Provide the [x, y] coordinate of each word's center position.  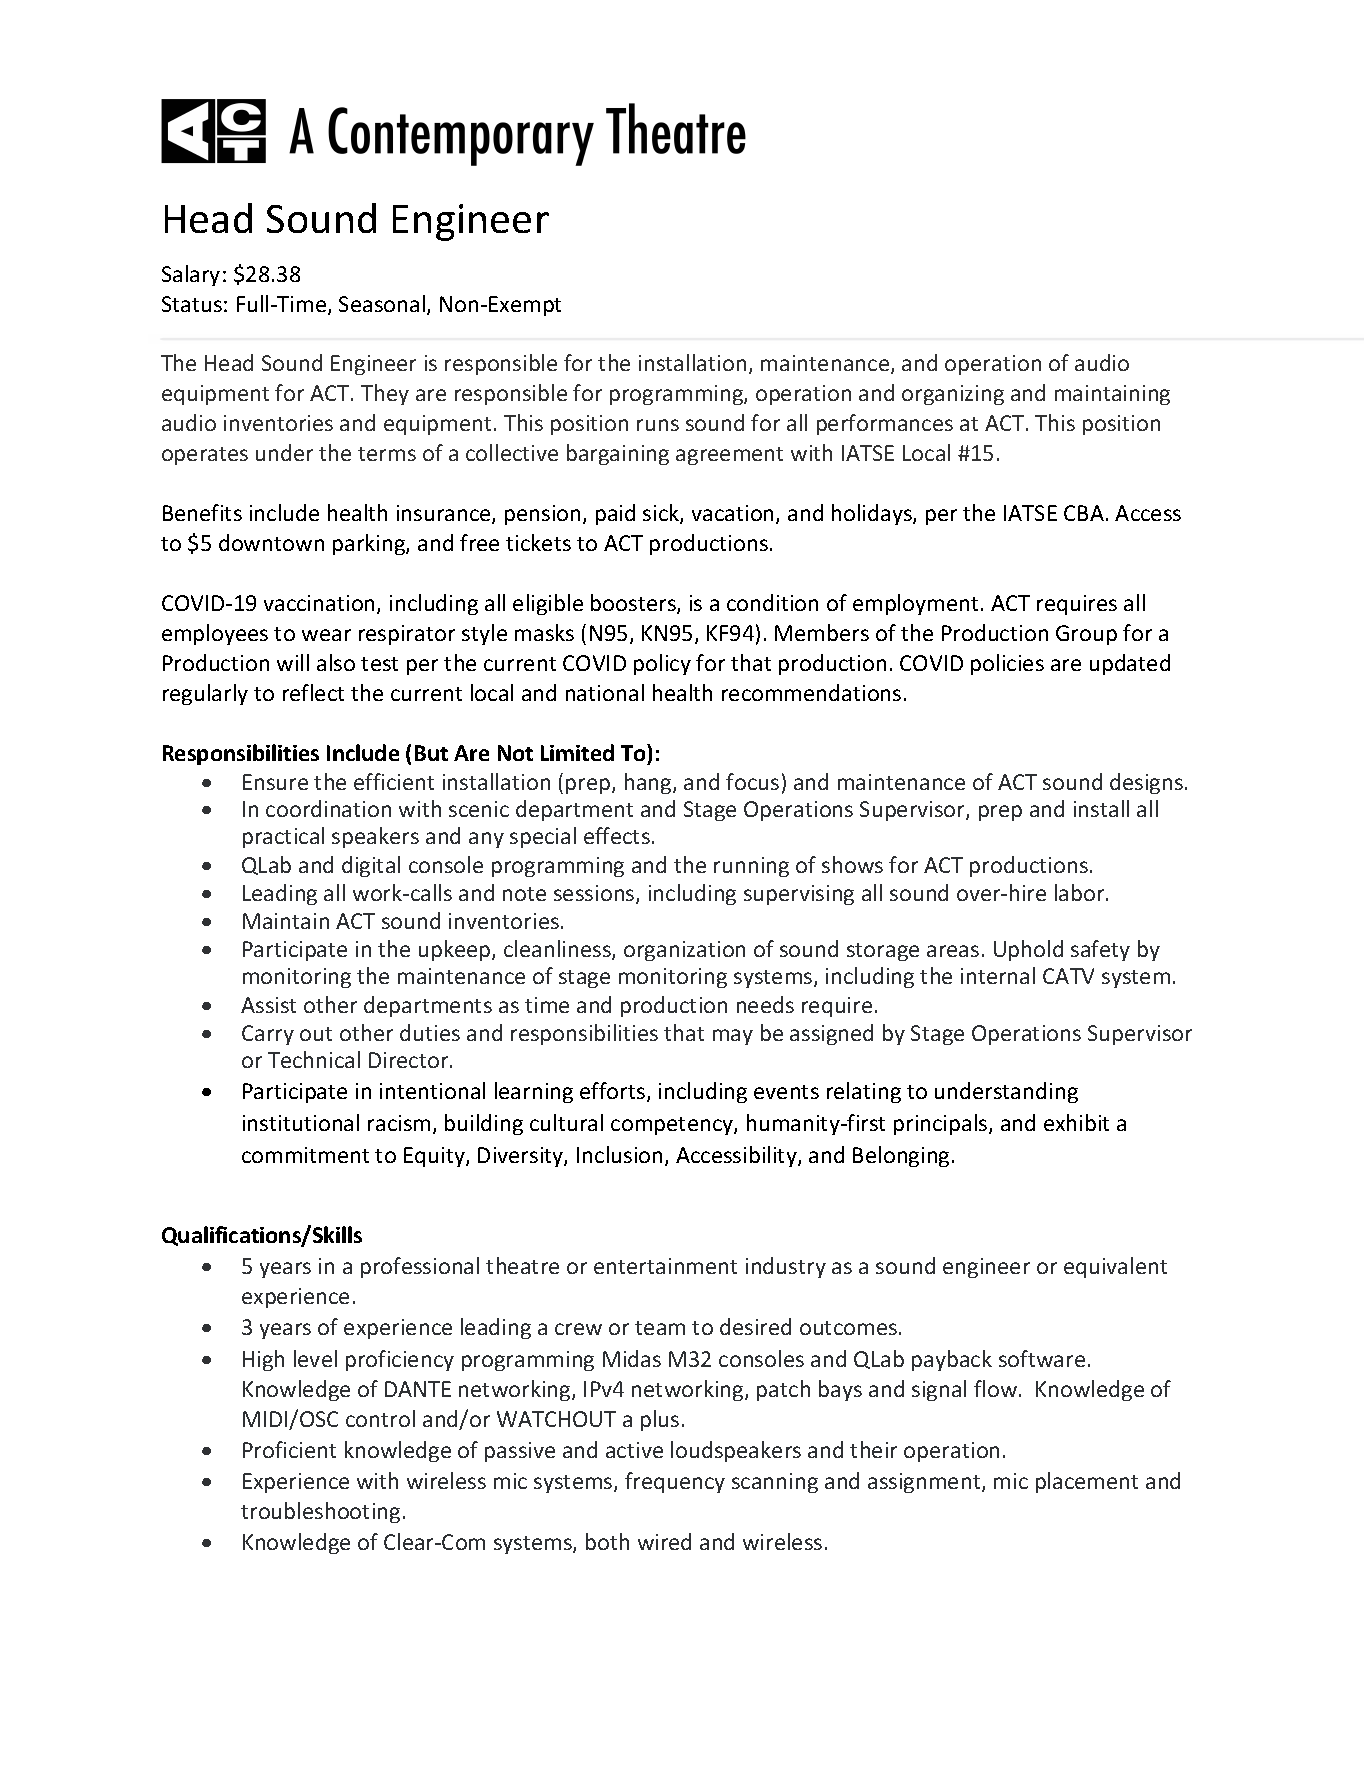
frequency [675, 1482]
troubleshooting [320, 1512]
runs [658, 425]
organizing [953, 395]
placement [1087, 1482]
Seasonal [383, 305]
